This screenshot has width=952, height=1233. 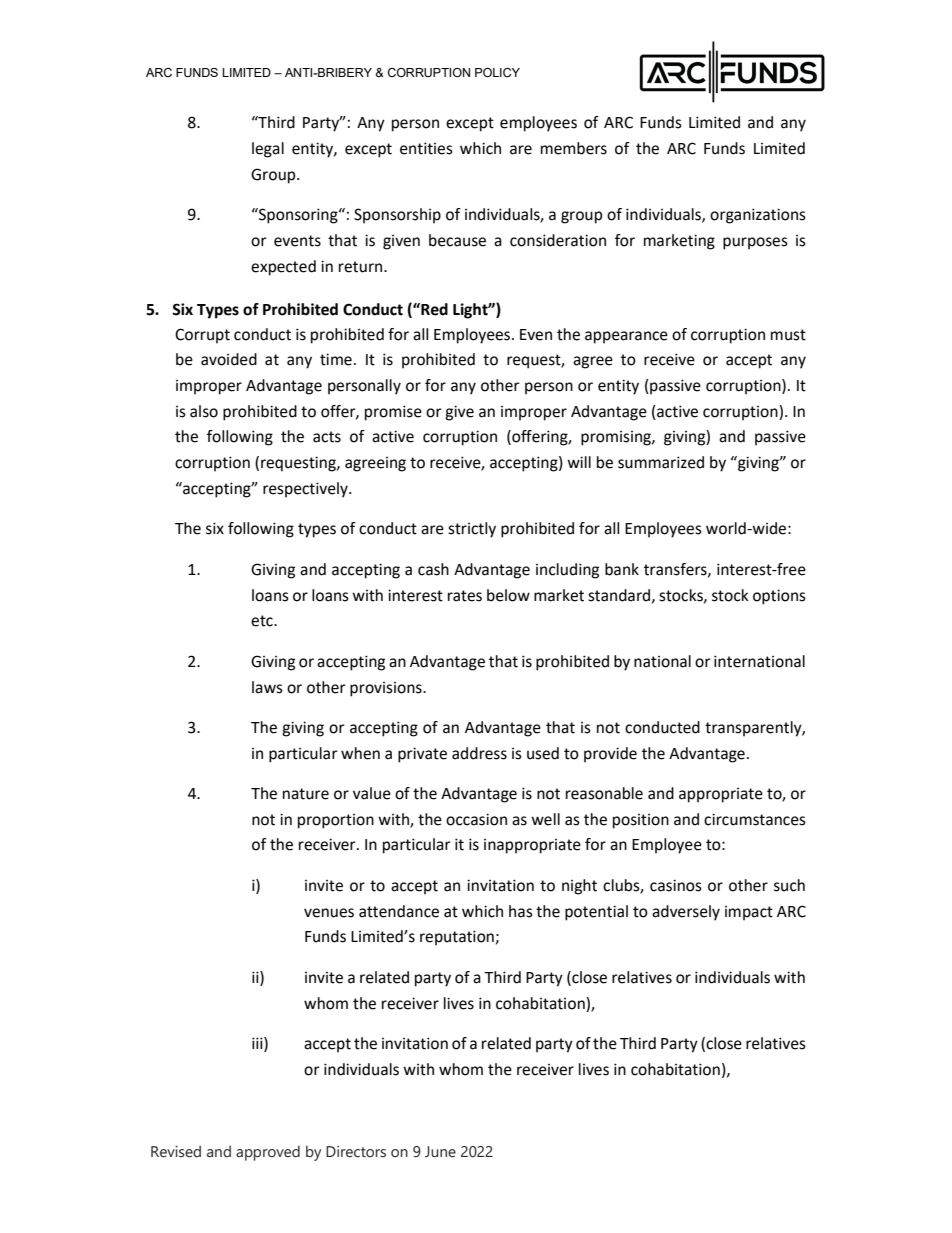 What do you see at coordinates (268, 150) in the screenshot?
I see `legal` at bounding box center [268, 150].
